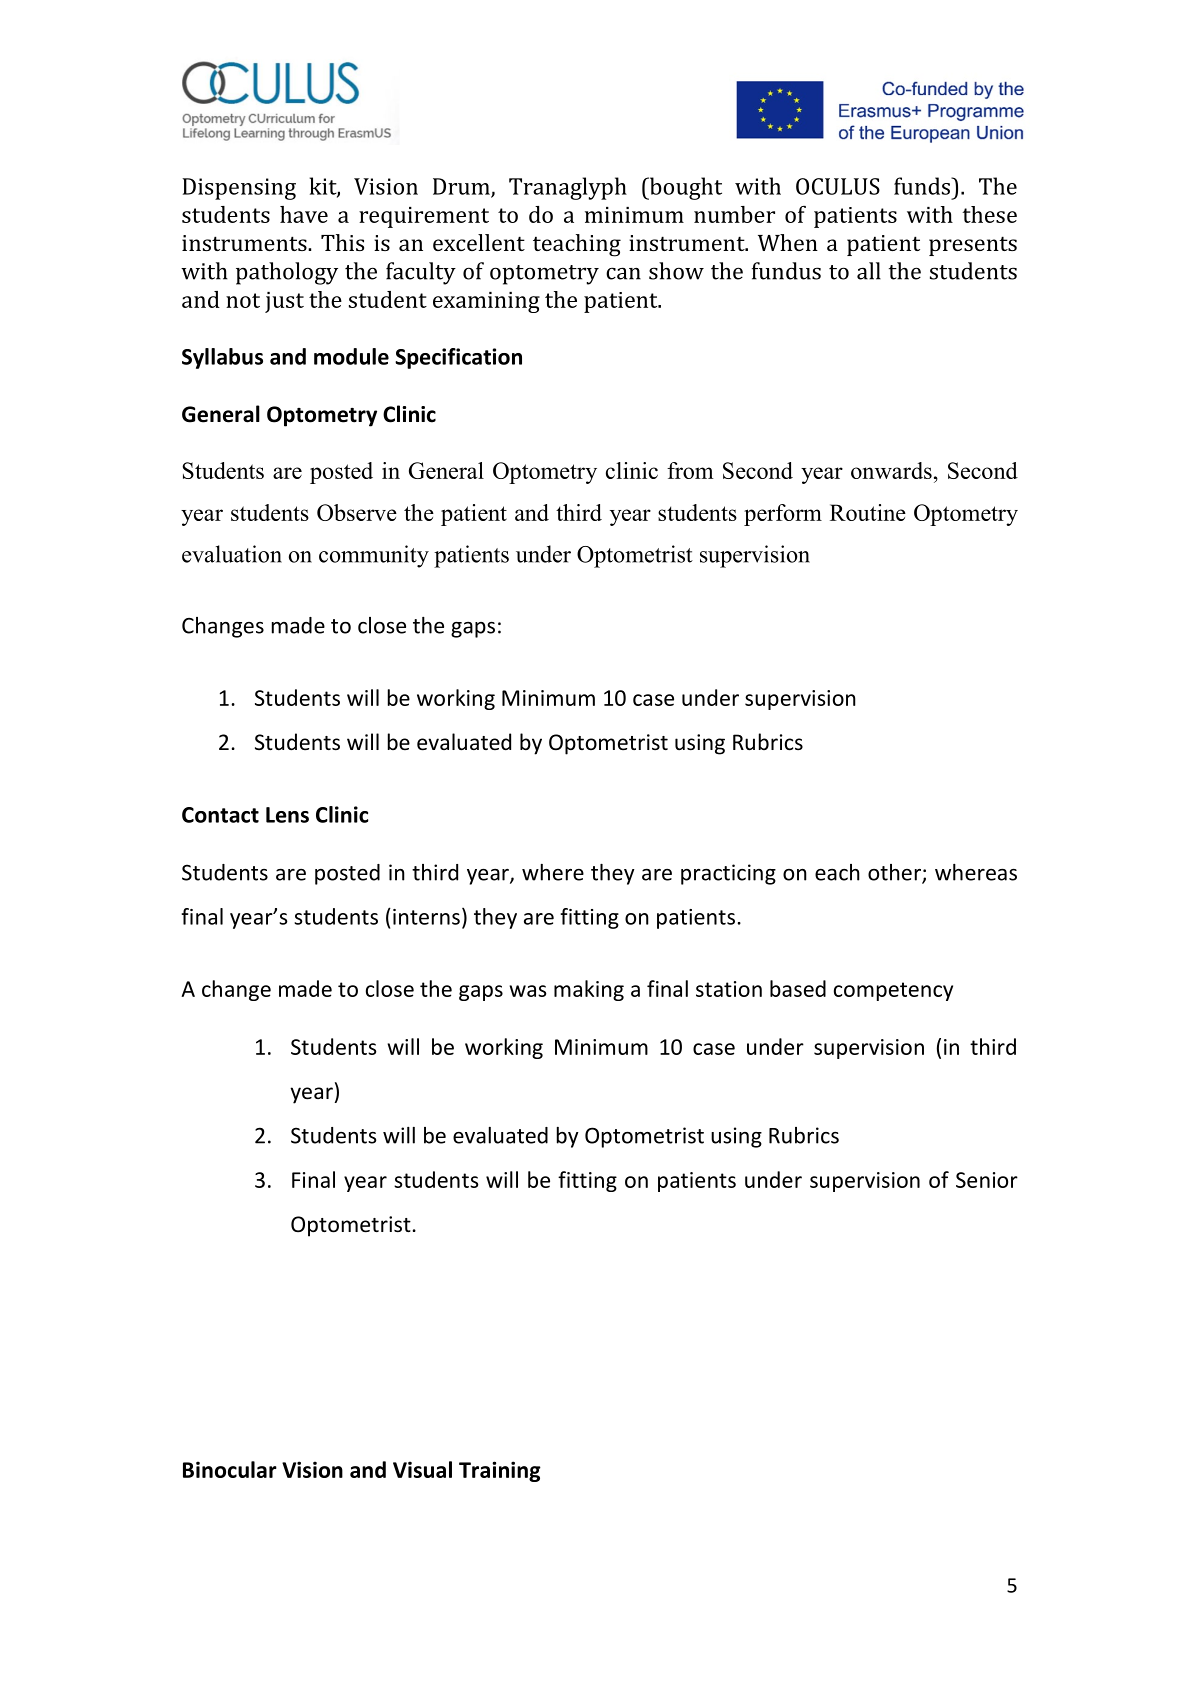 The height and width of the document is (1697, 1199). Describe the element at coordinates (287, 815) in the document. I see `Lens` at that location.
